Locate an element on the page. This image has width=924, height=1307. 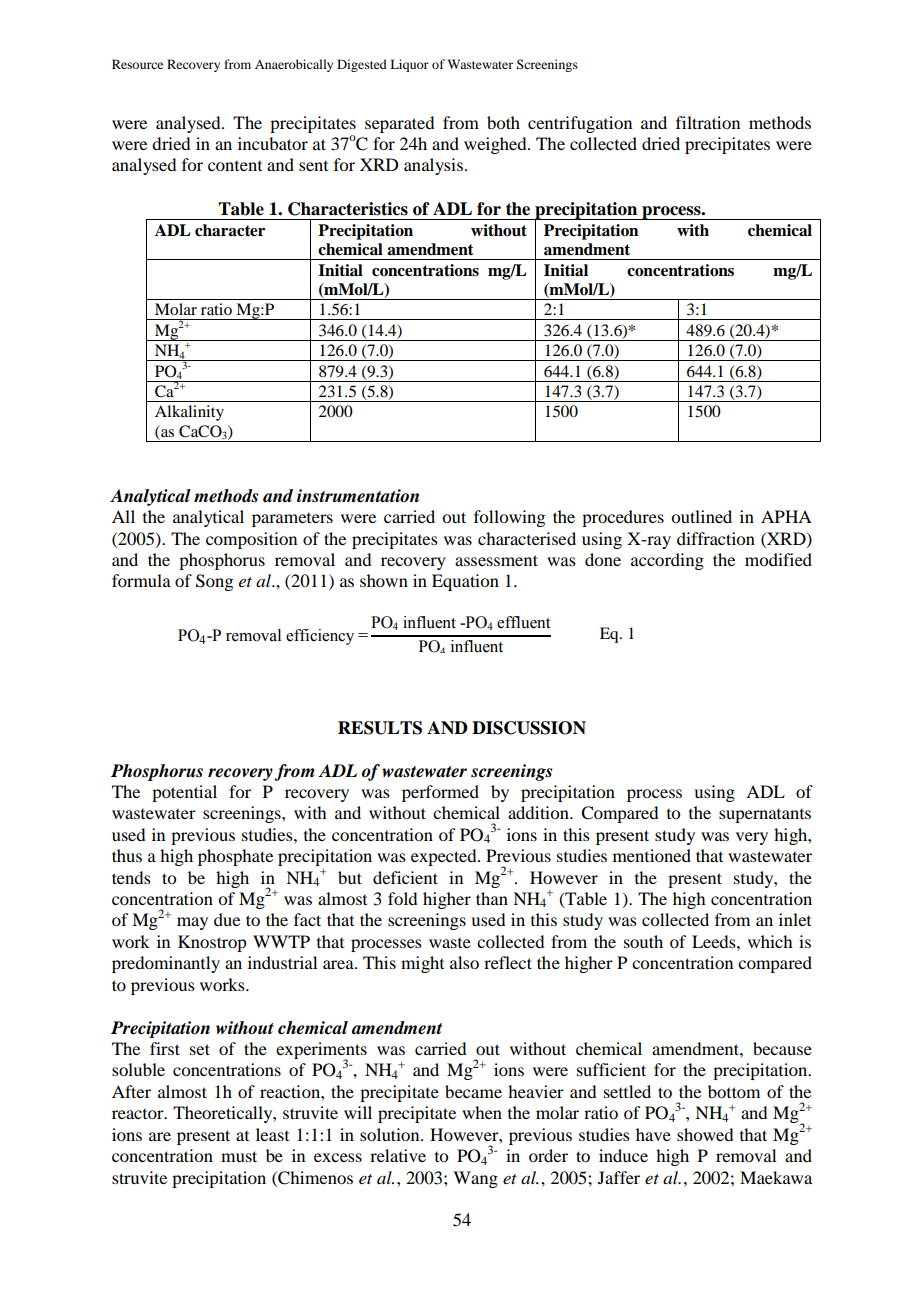
Wang is located at coordinates (475, 1179).
